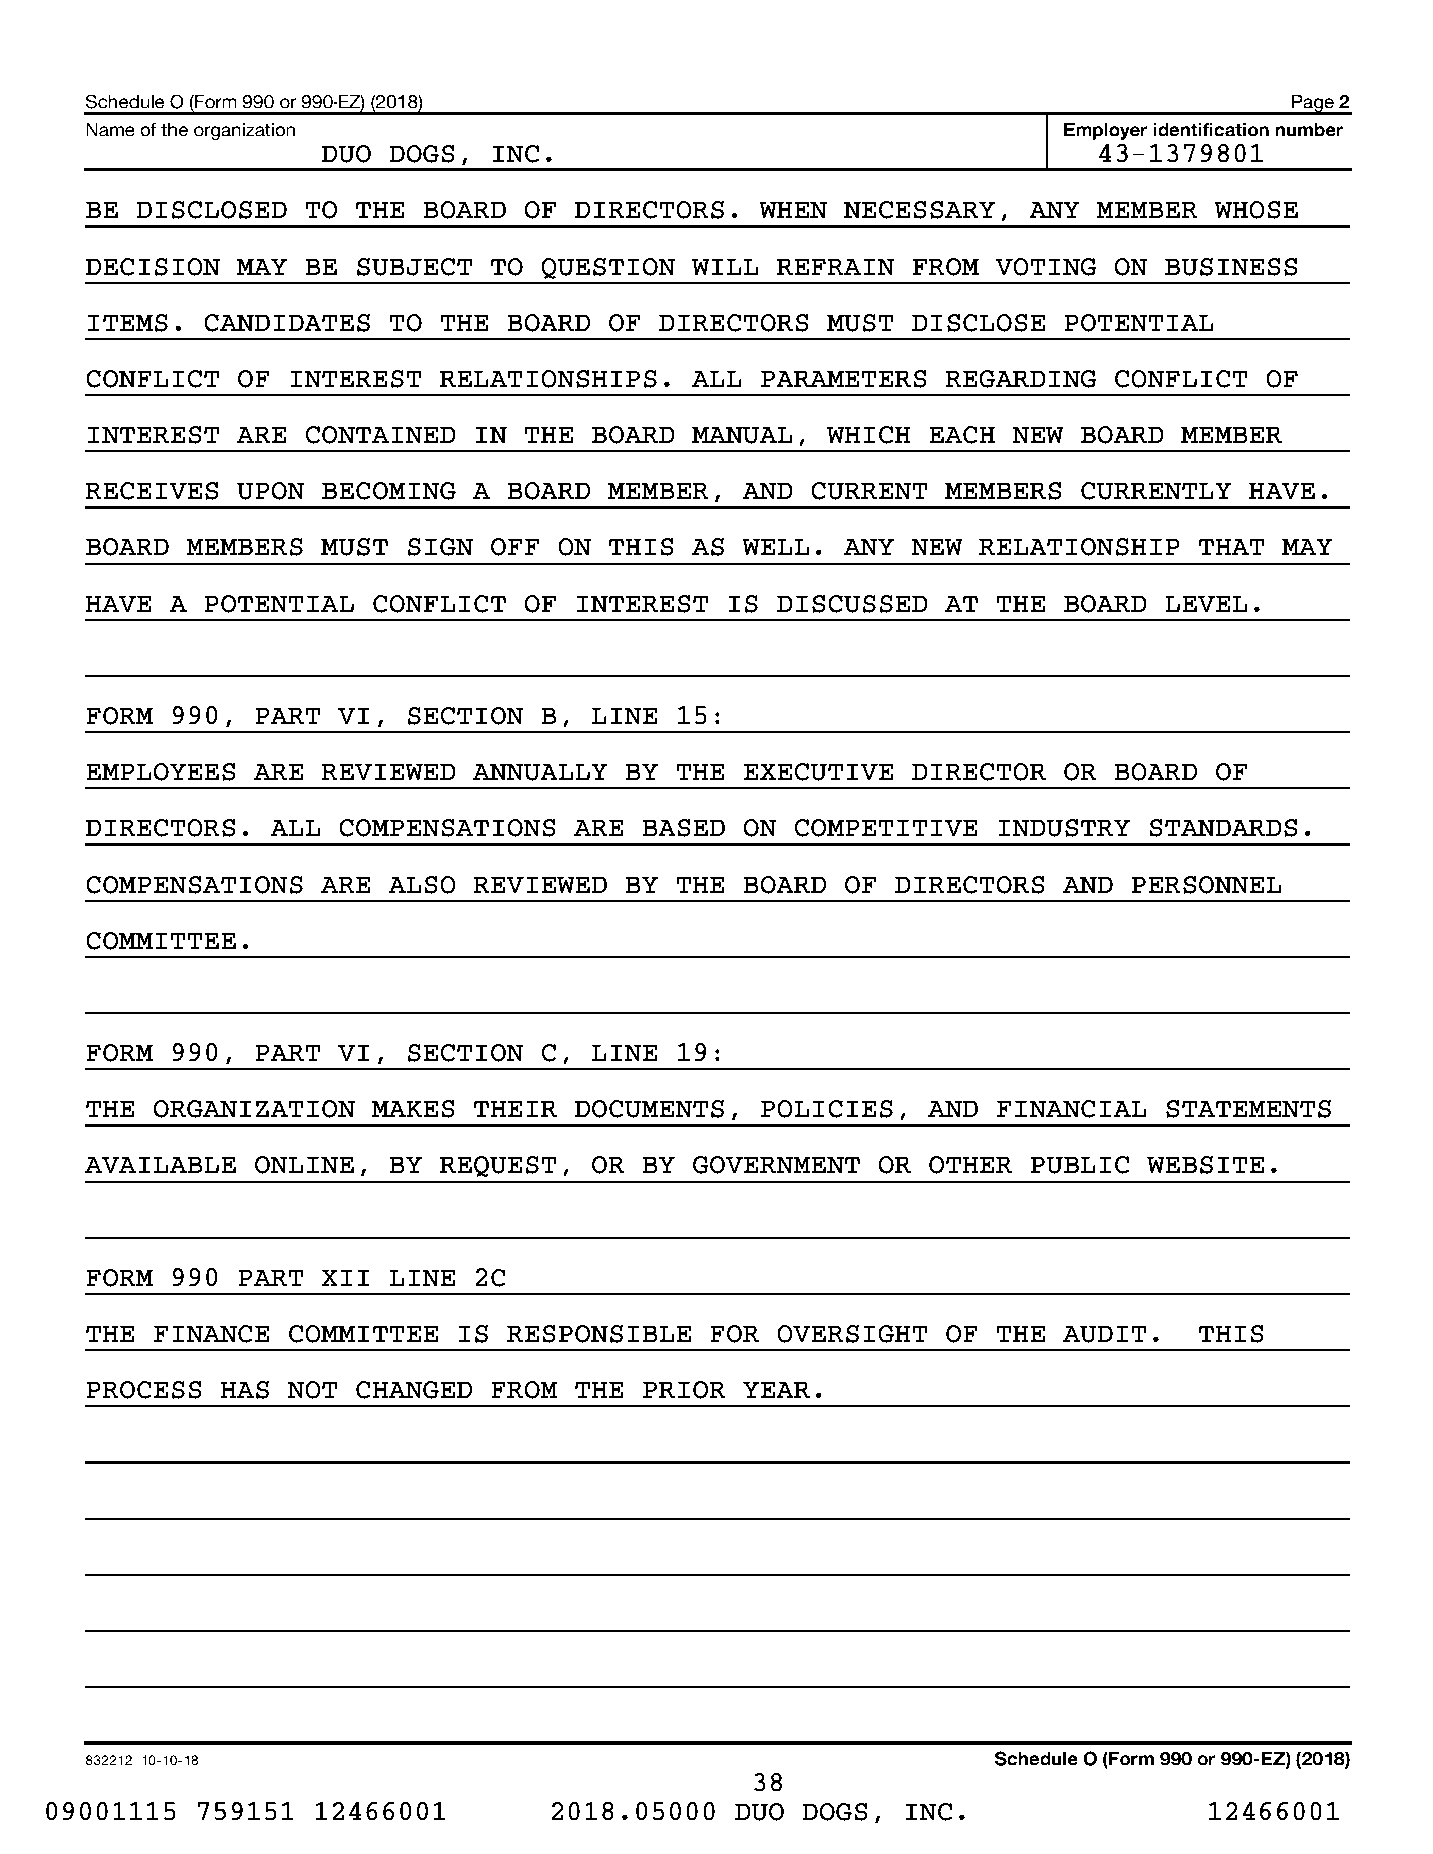 The image size is (1433, 1854). I want to click on STANDARDS, so click(1223, 828).
